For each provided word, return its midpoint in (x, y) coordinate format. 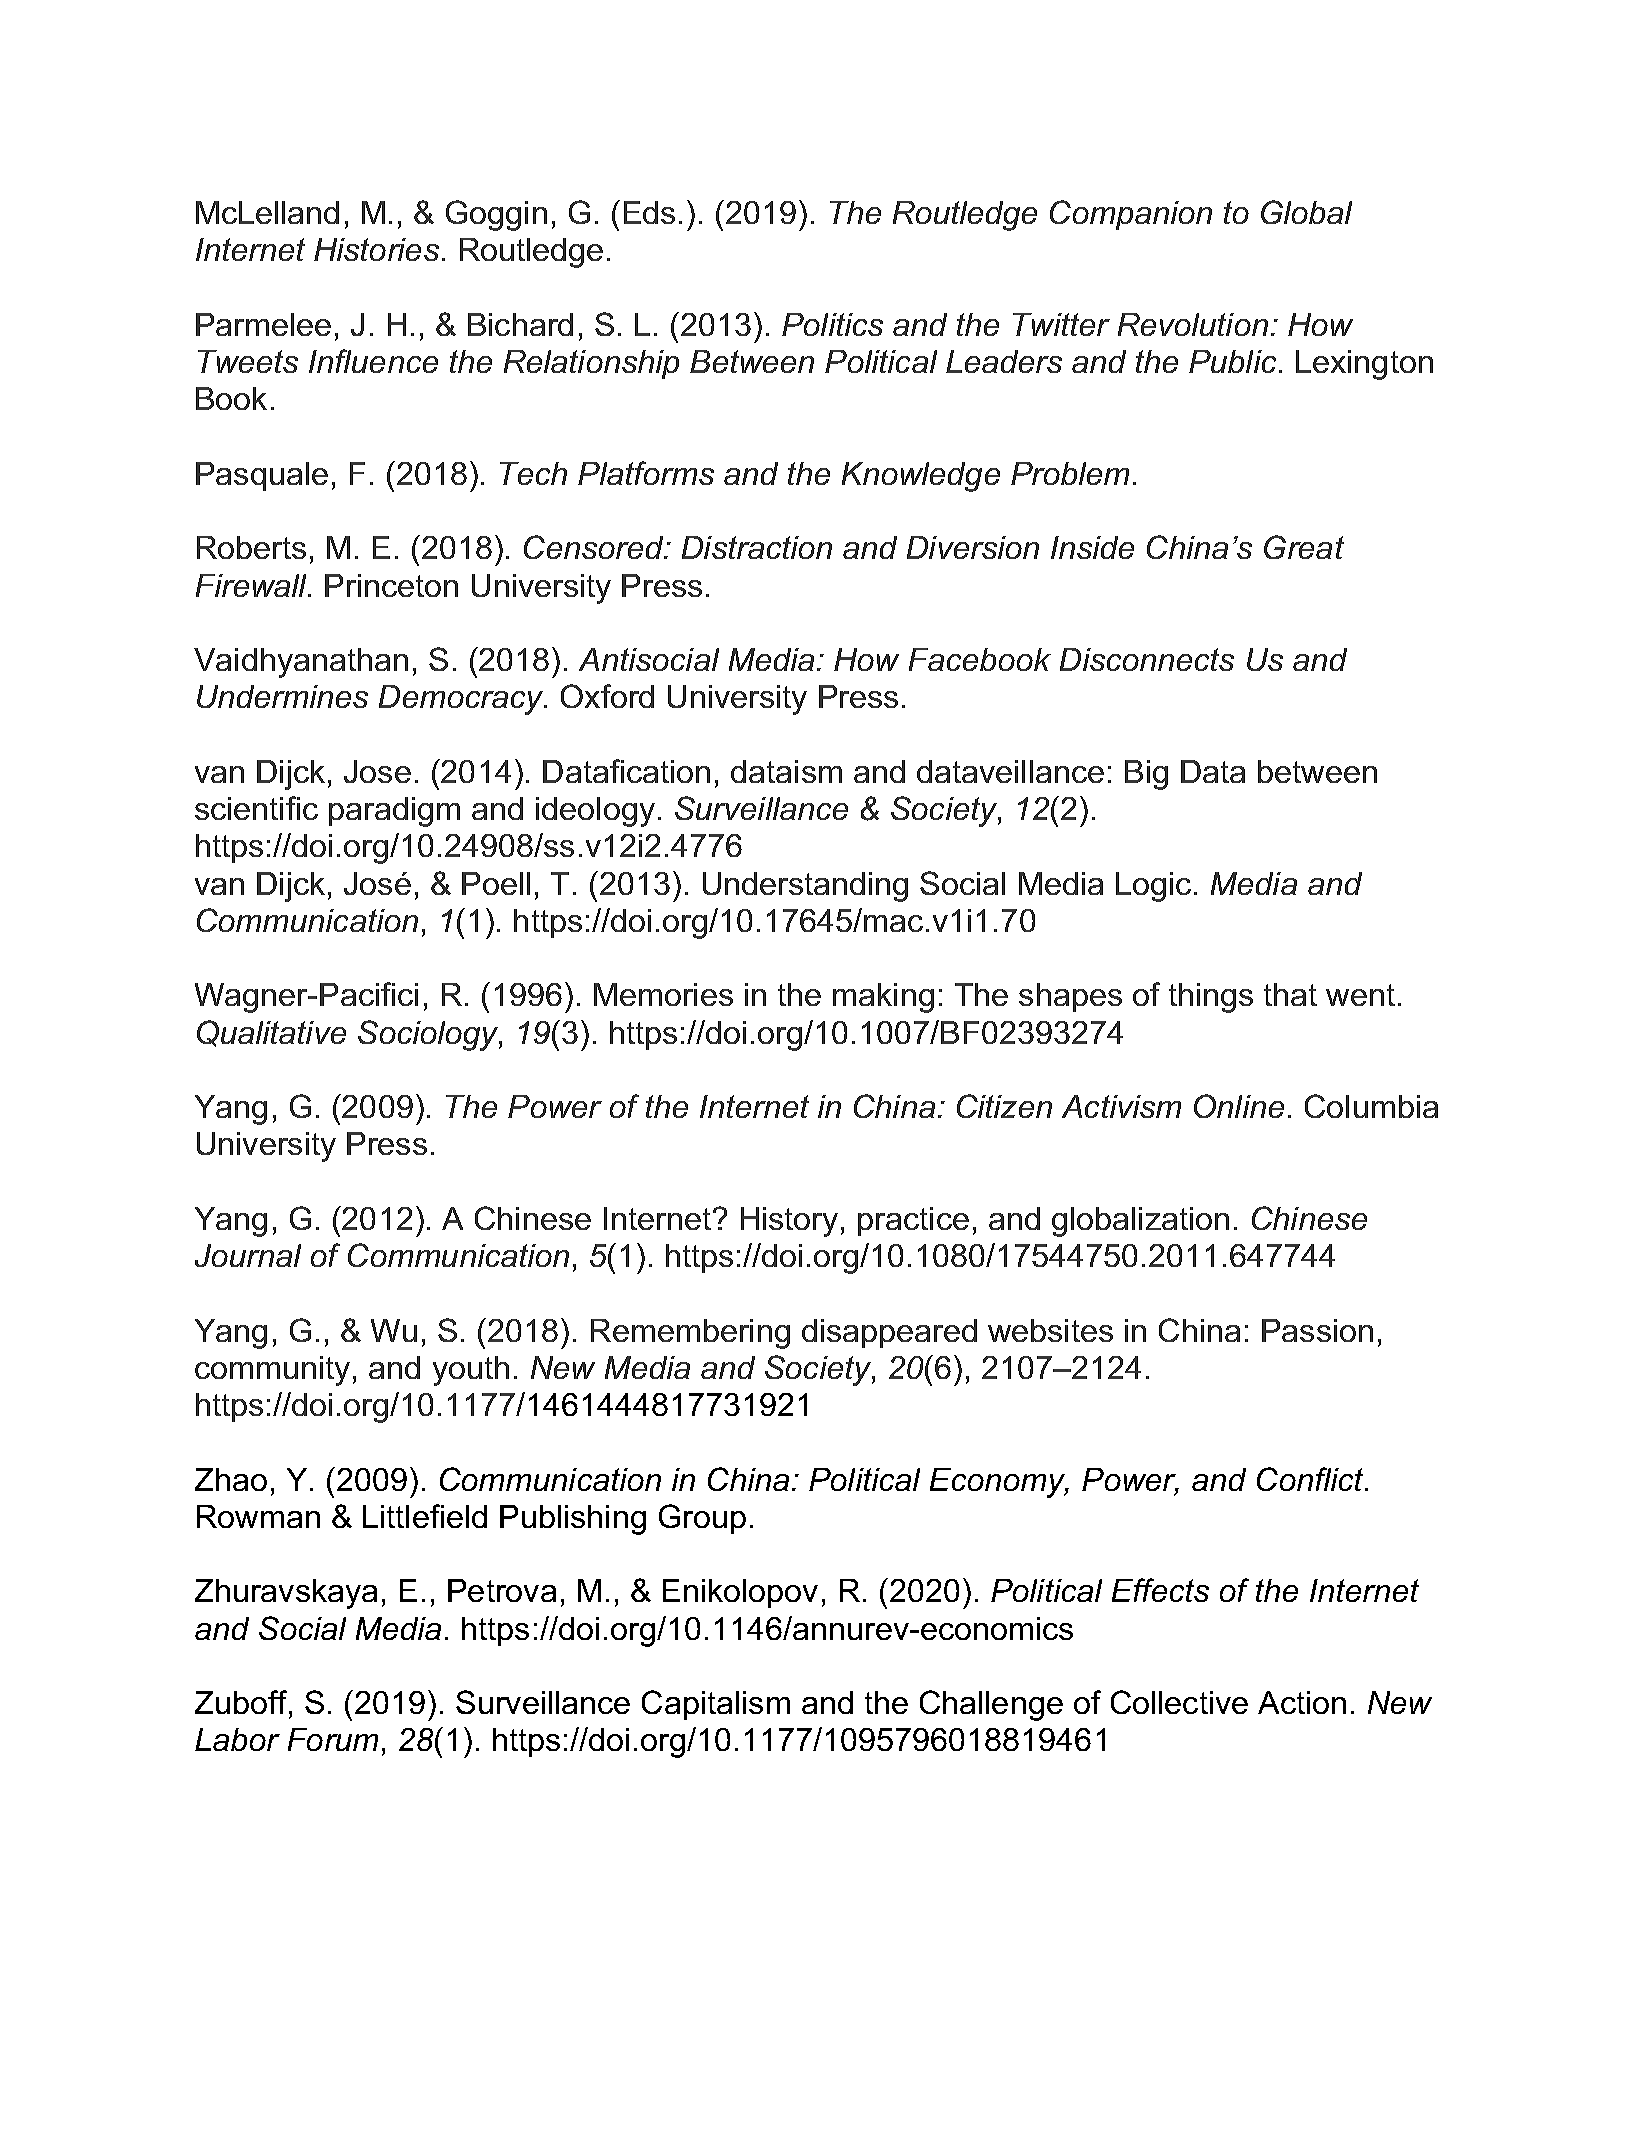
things (1211, 998)
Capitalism (716, 1705)
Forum (333, 1739)
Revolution (1193, 324)
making (883, 998)
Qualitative (271, 1033)
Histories (376, 249)
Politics (832, 324)
